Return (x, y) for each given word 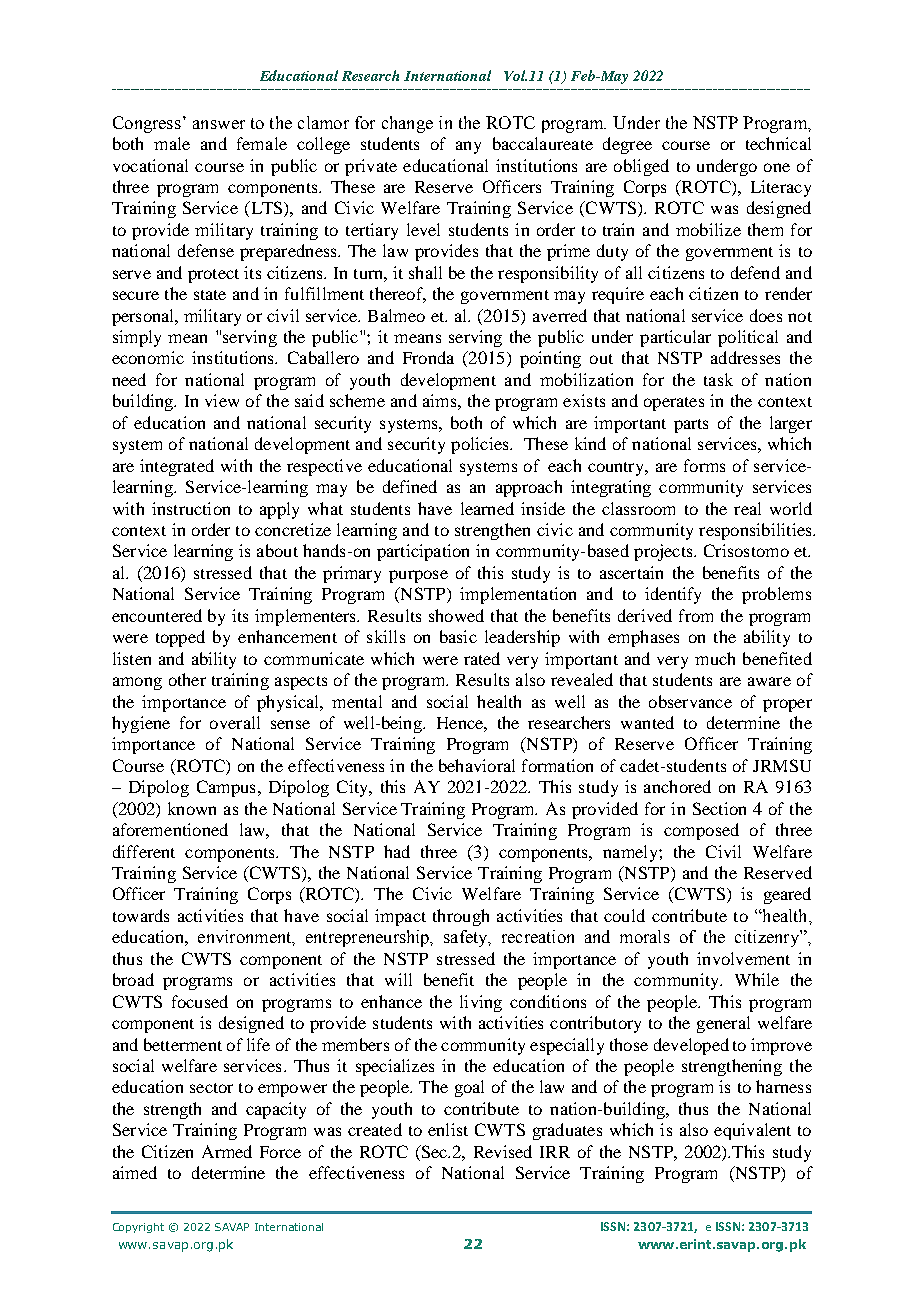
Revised (503, 1151)
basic (458, 636)
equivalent (752, 1131)
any (468, 147)
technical (778, 143)
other (187, 679)
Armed (227, 1151)
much (715, 658)
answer (219, 124)
